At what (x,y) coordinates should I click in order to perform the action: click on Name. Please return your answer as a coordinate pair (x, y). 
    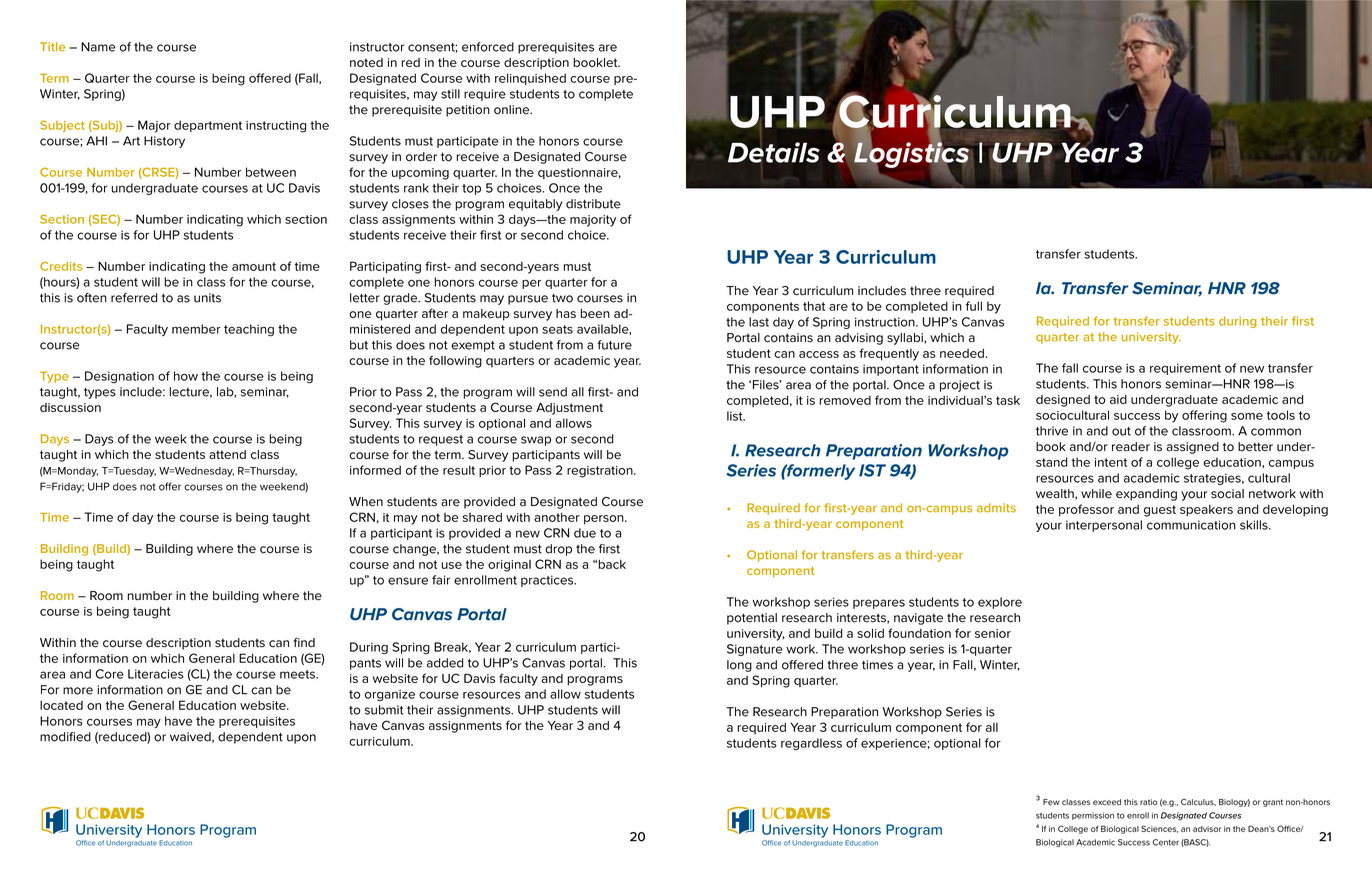
    Looking at the image, I should click on (98, 47).
